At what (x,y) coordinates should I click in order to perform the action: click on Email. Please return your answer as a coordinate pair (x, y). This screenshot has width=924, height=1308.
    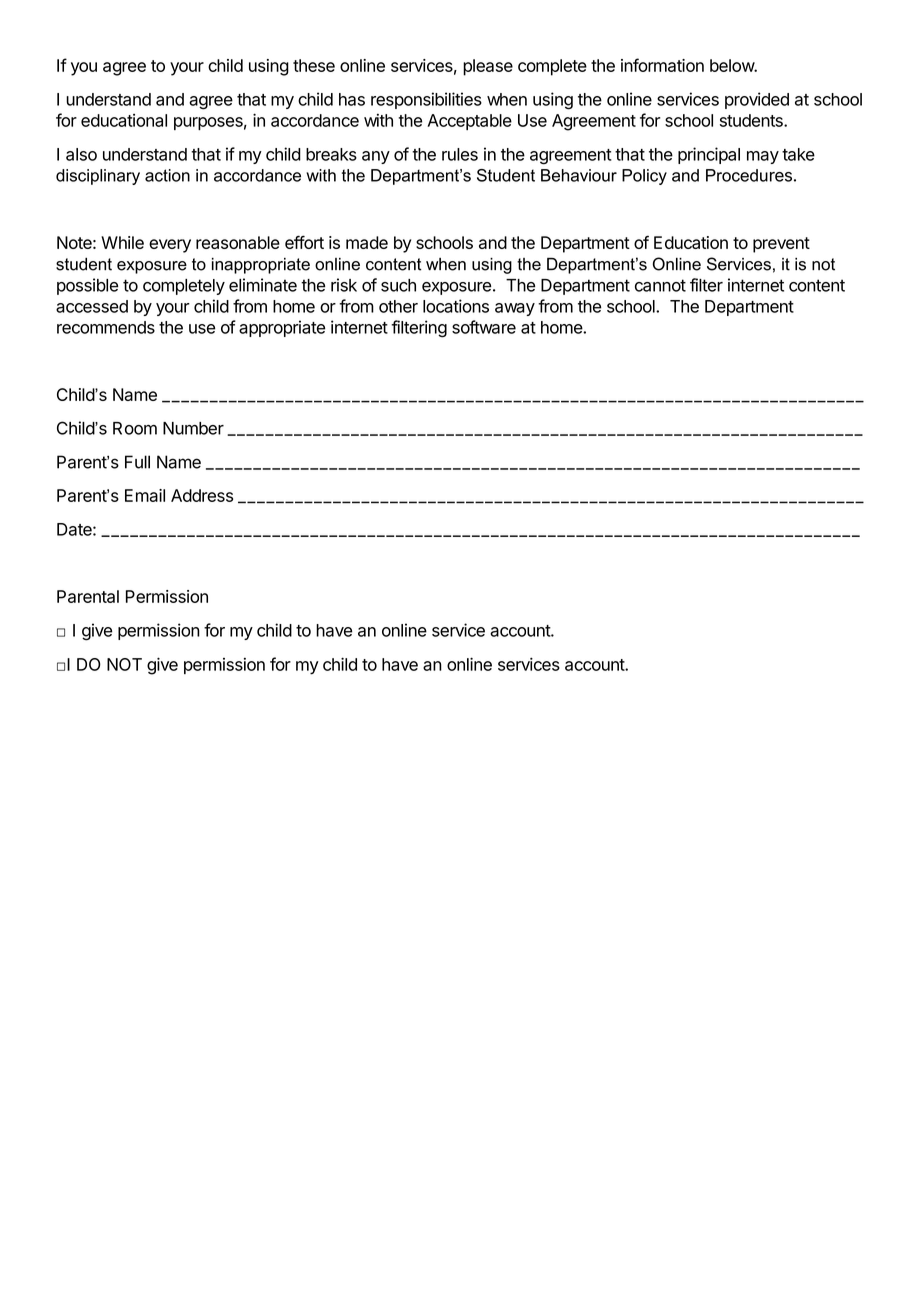
    Looking at the image, I should click on (145, 495).
